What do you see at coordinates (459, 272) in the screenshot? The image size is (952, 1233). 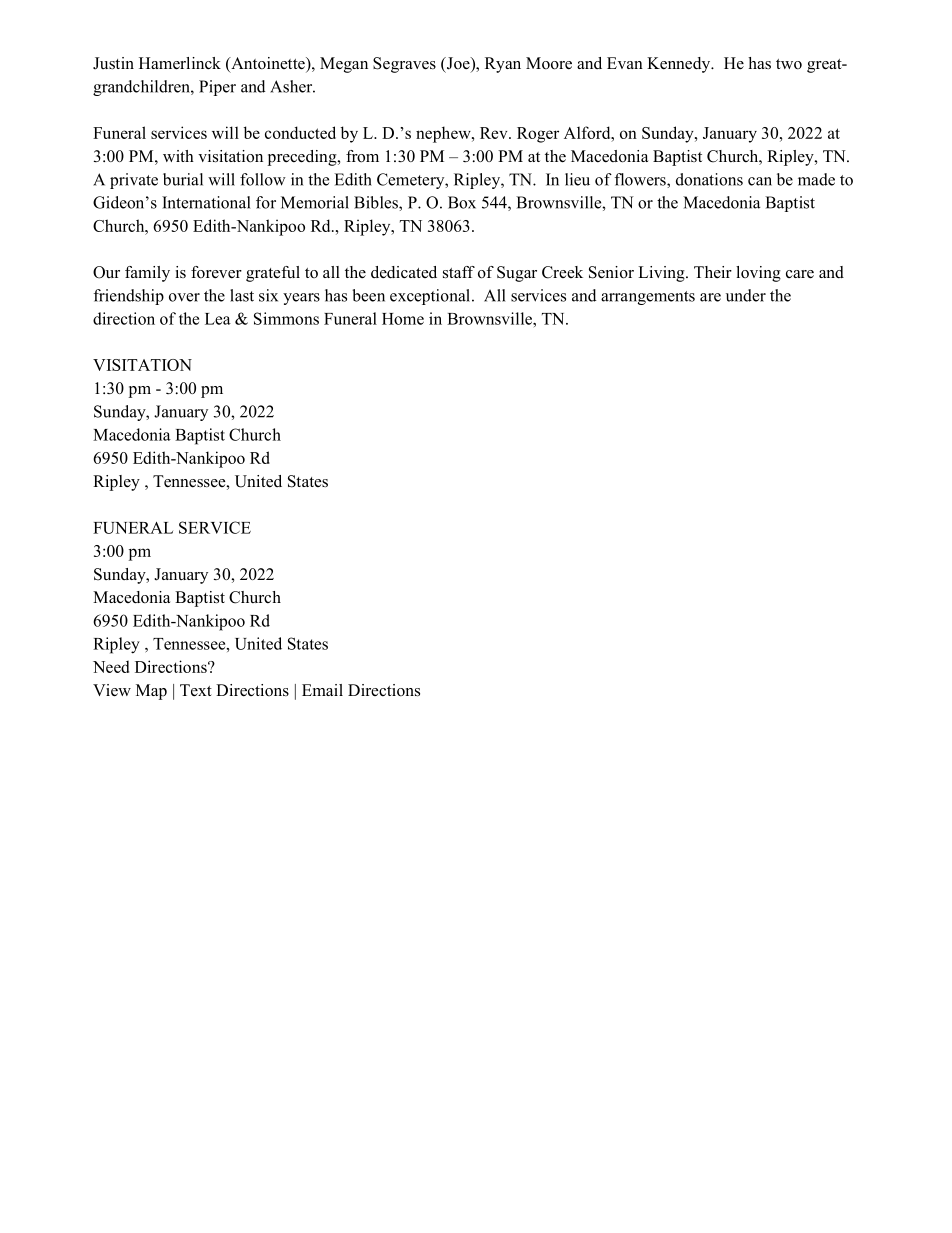 I see `staff` at bounding box center [459, 272].
